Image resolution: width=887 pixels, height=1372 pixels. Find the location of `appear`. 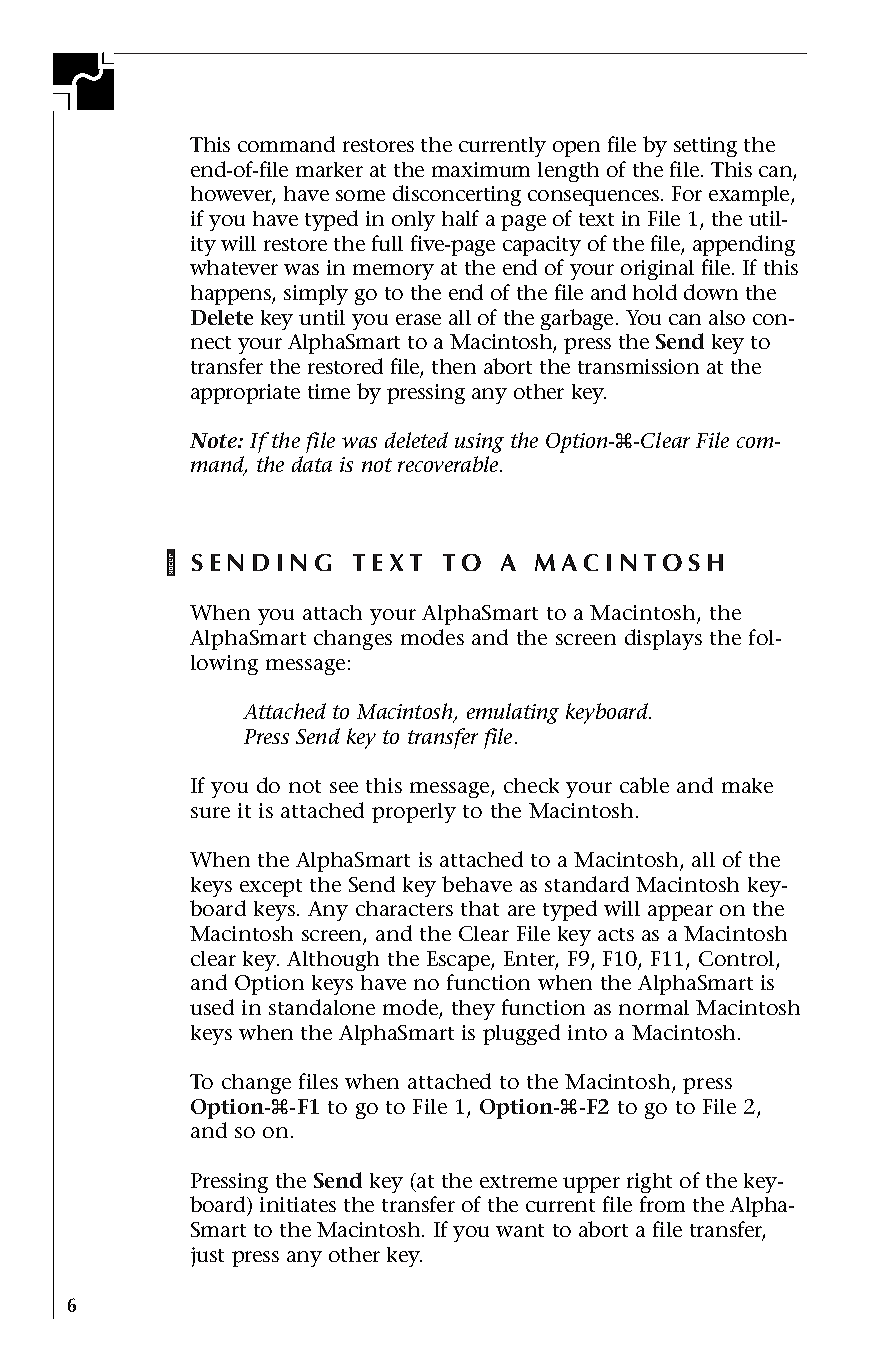

appear is located at coordinates (680, 913).
